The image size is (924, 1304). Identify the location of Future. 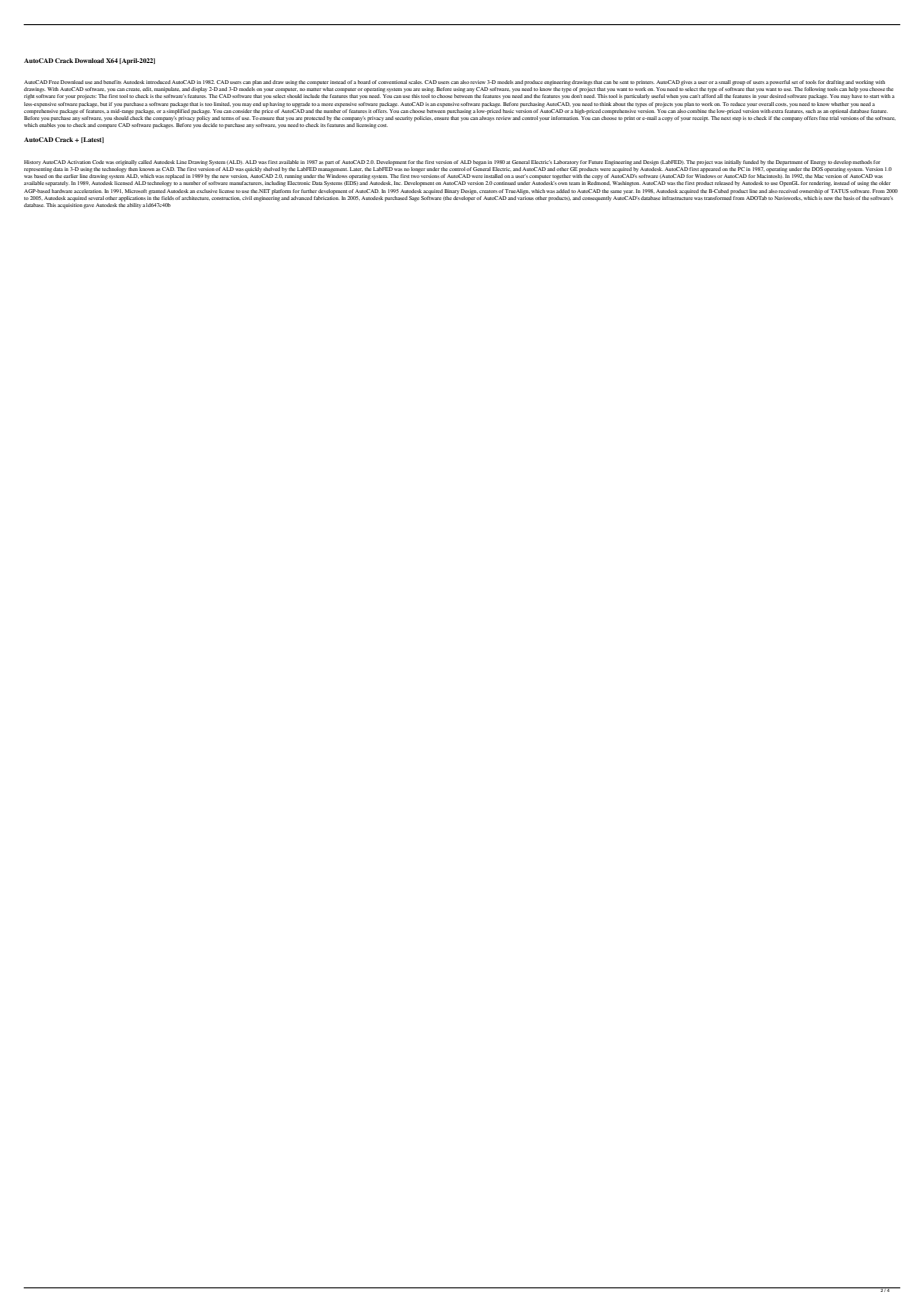
(595, 162).
